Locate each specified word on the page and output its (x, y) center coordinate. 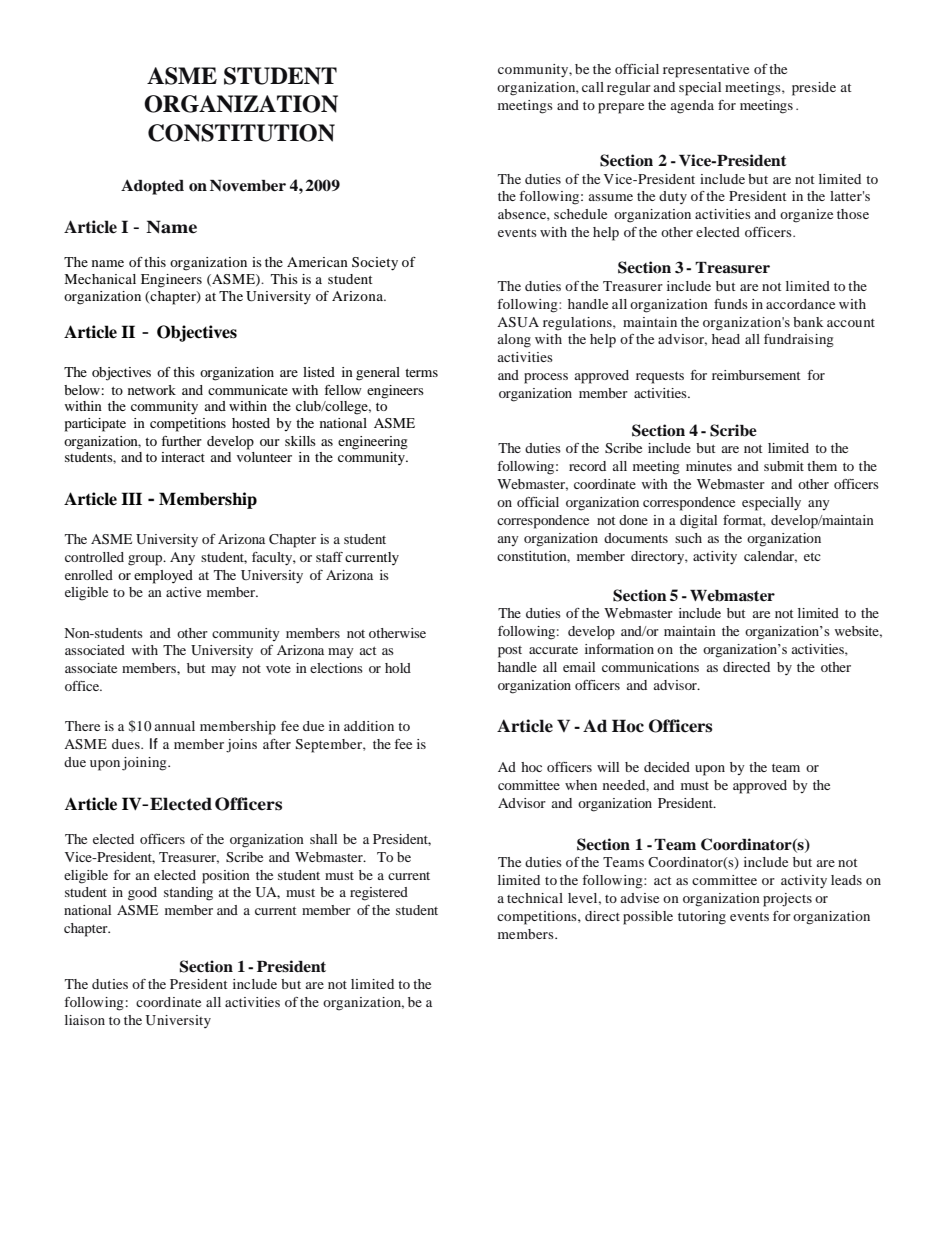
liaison (85, 1020)
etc (812, 556)
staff (329, 557)
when (581, 785)
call (593, 87)
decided (667, 767)
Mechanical (100, 279)
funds (731, 304)
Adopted (152, 187)
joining (145, 764)
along (514, 341)
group (146, 560)
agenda (692, 107)
